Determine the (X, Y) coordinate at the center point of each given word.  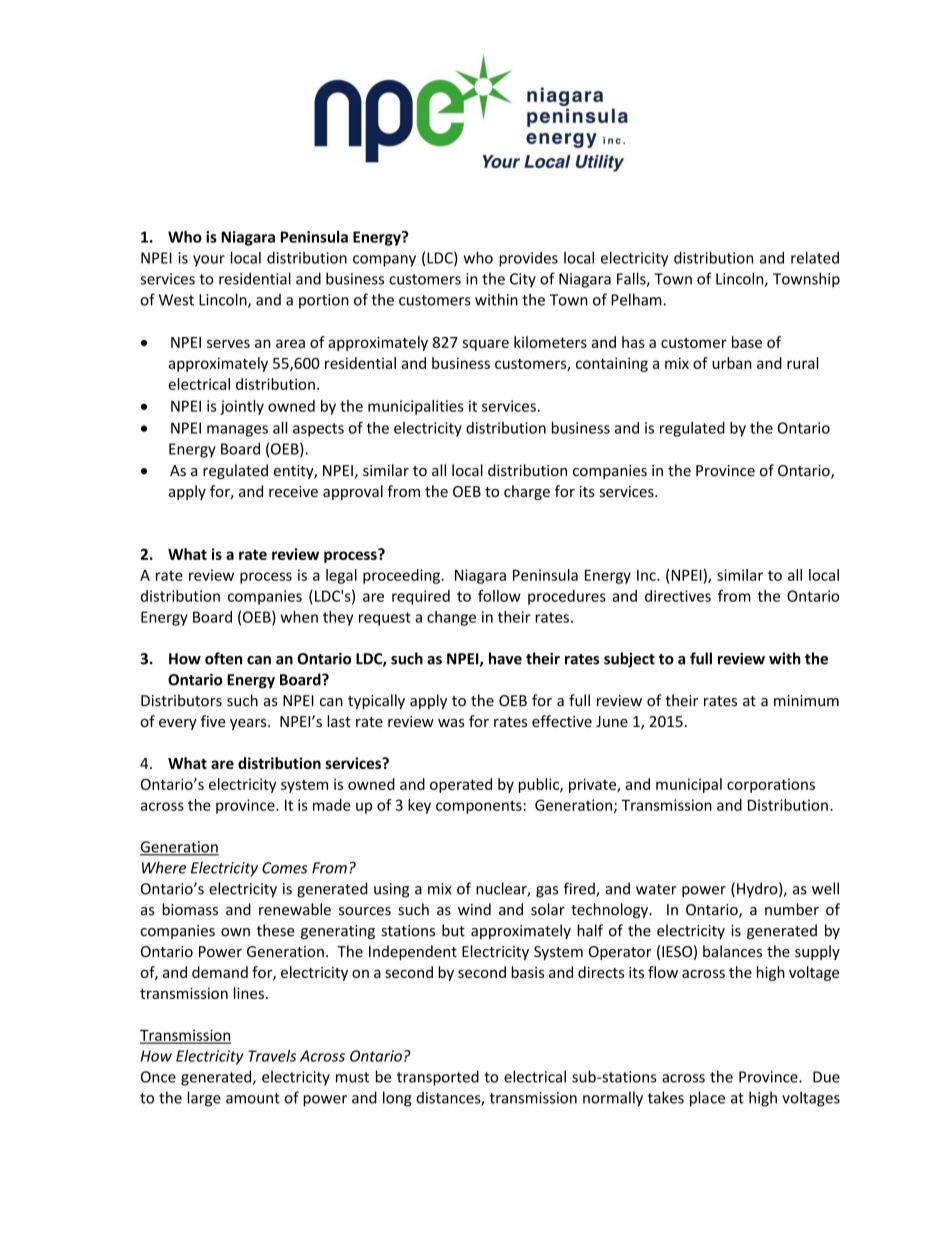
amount (253, 1098)
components (480, 807)
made (331, 805)
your (209, 261)
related (815, 257)
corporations (771, 785)
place (707, 1099)
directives (678, 596)
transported (438, 1078)
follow (499, 596)
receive (293, 491)
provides (528, 259)
